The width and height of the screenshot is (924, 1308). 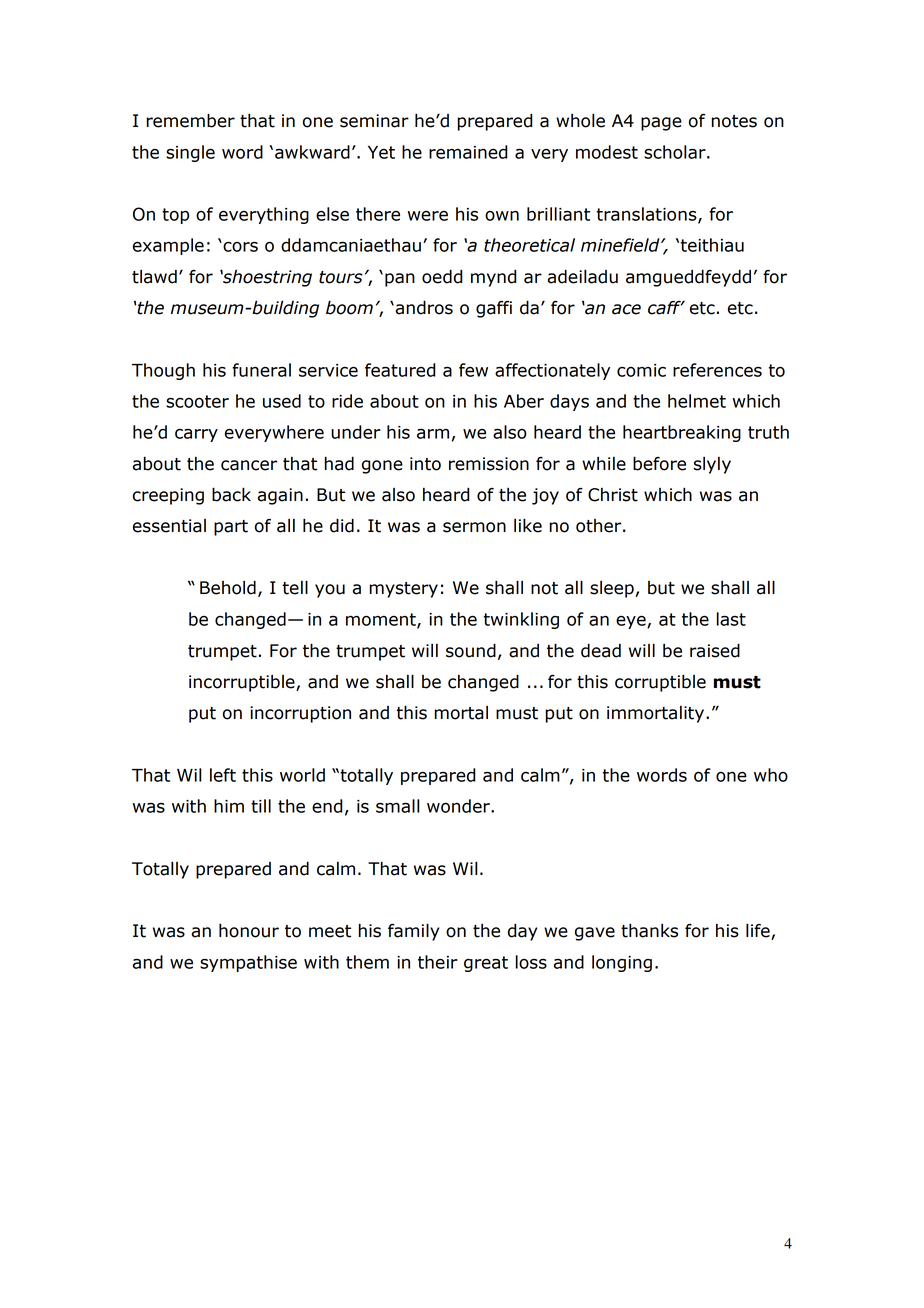 I want to click on Christ, so click(x=613, y=495).
